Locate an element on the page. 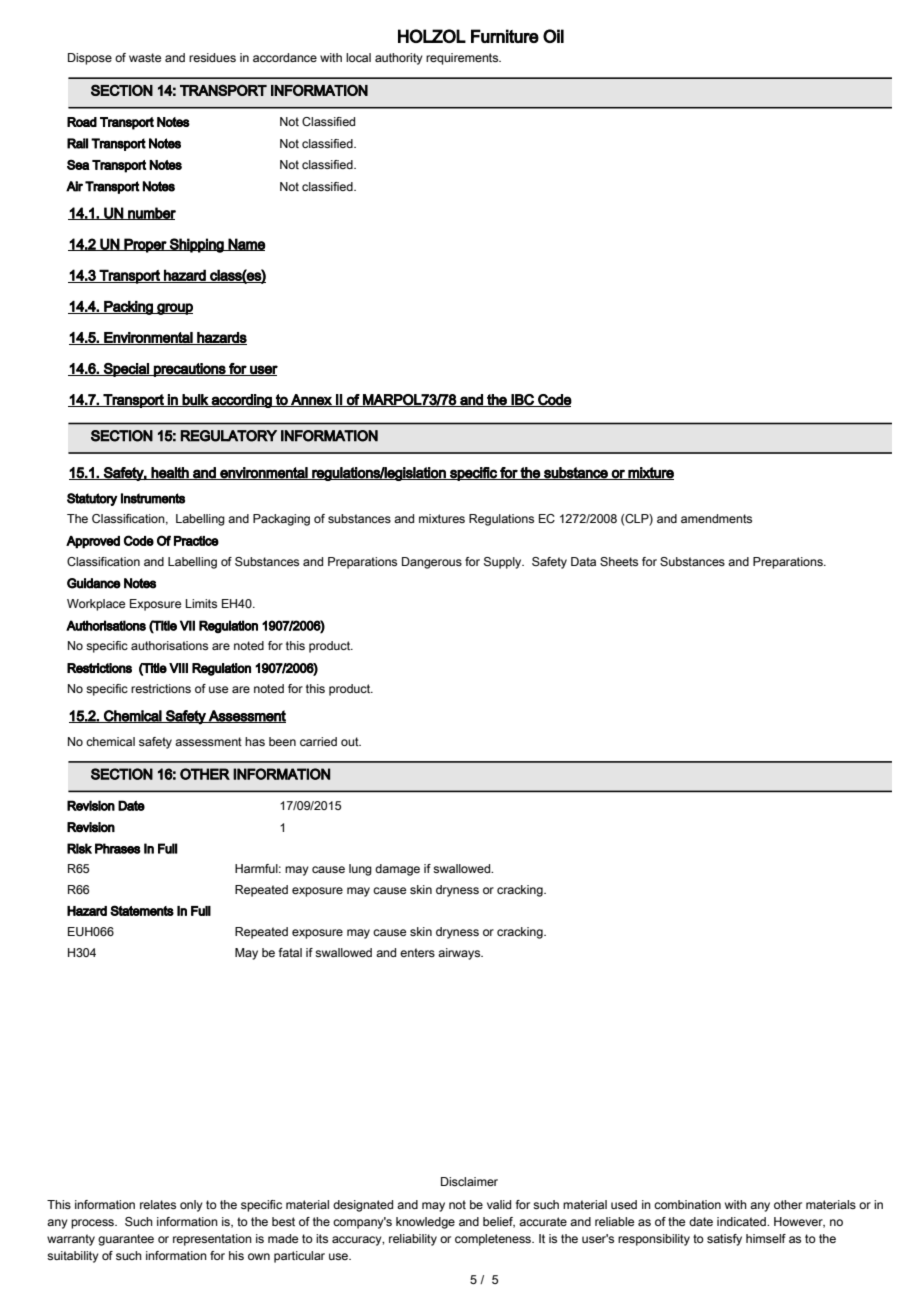 This document has width=924, height=1307. Sheets is located at coordinates (619, 561).
